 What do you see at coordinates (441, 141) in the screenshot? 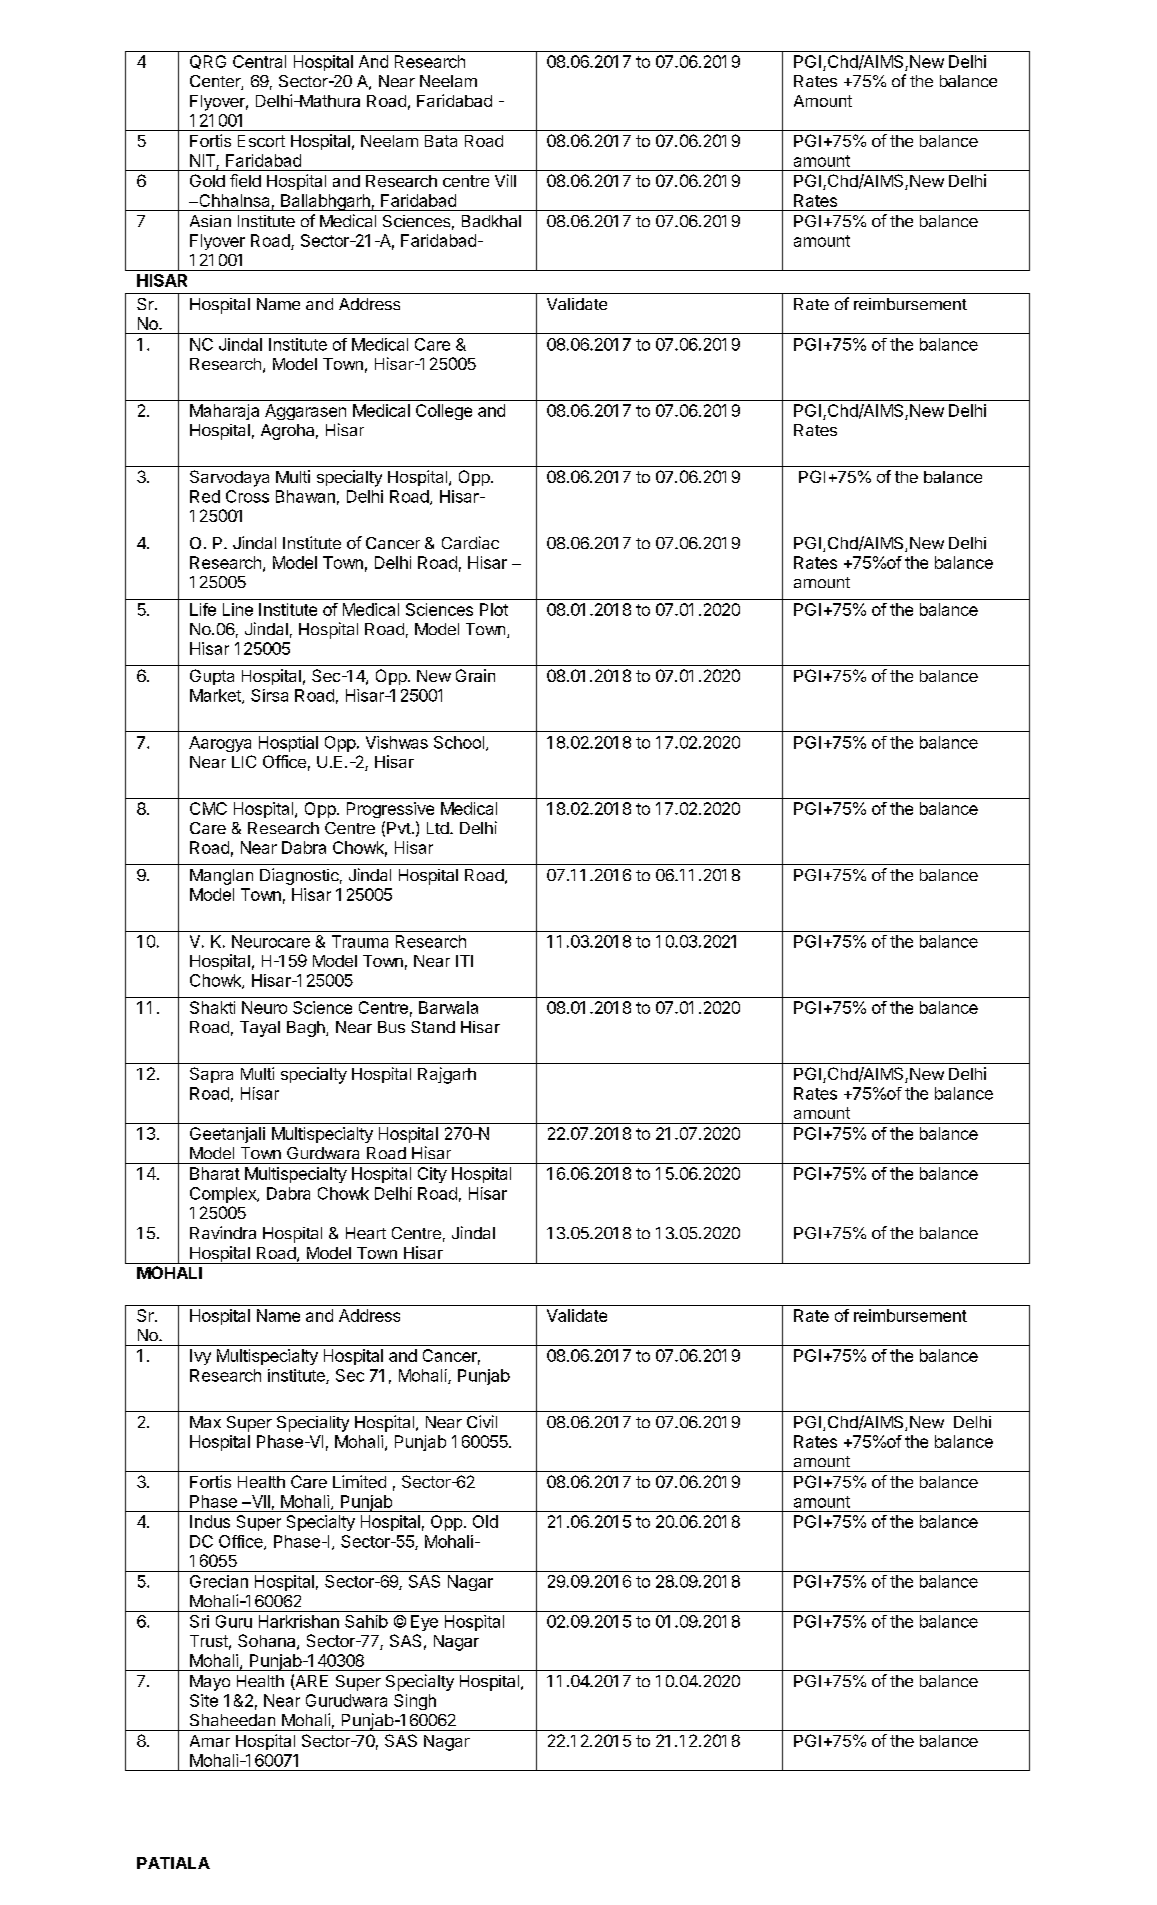
I see `Bata` at bounding box center [441, 141].
